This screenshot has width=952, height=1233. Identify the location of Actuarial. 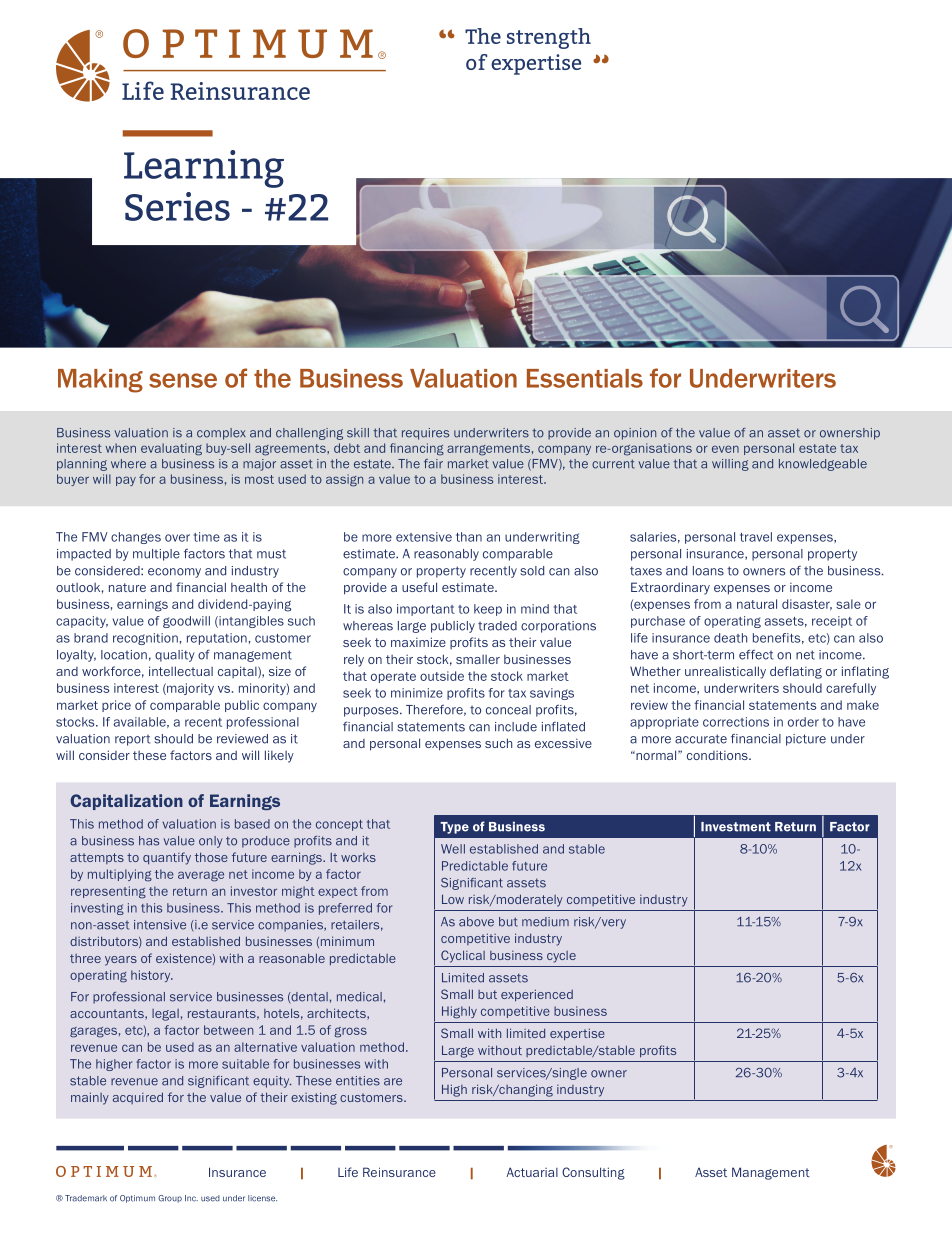
(532, 1172).
